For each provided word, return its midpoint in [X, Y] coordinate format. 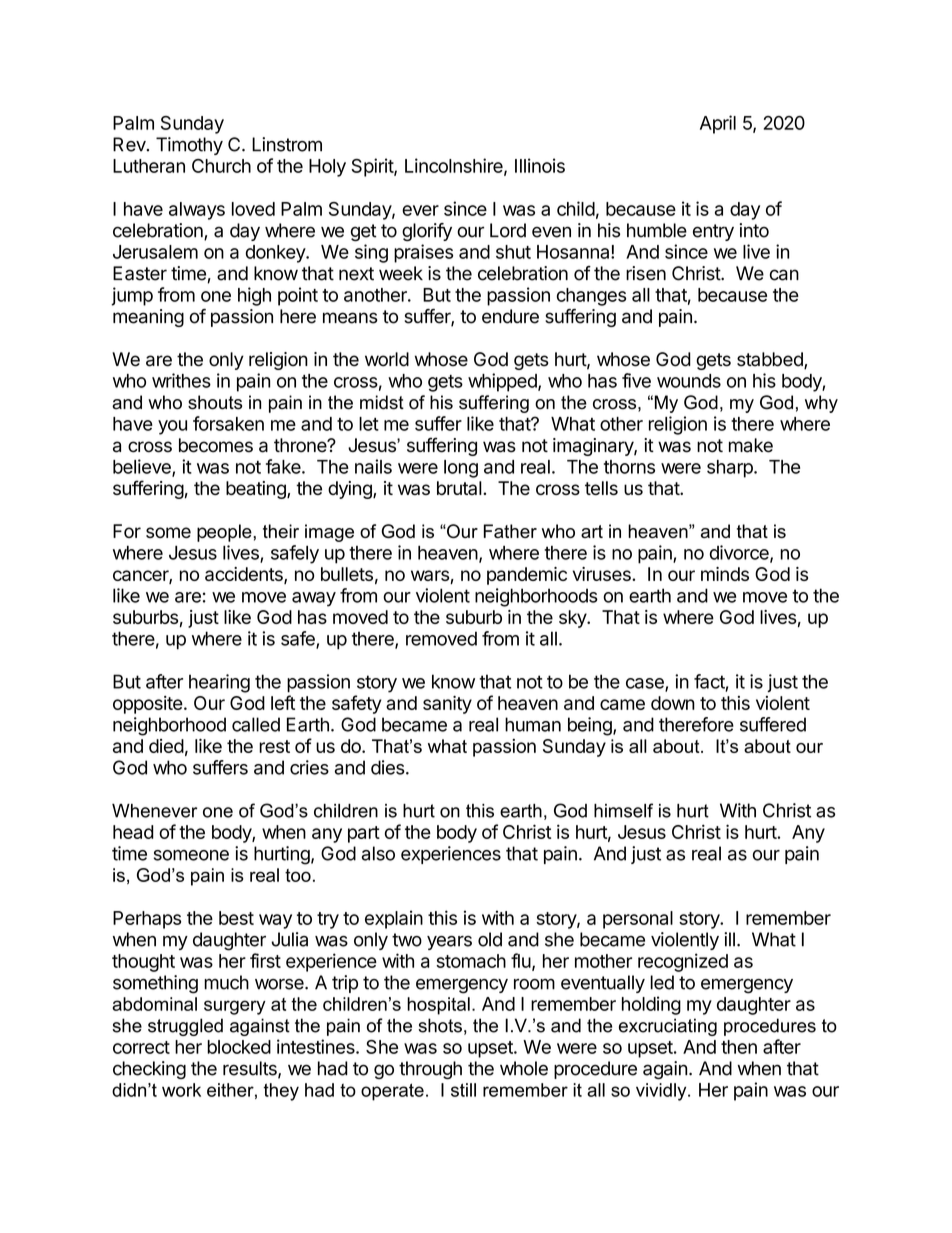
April [718, 124]
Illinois [540, 165]
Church [221, 166]
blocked [239, 1047]
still [463, 1090]
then [739, 1047]
